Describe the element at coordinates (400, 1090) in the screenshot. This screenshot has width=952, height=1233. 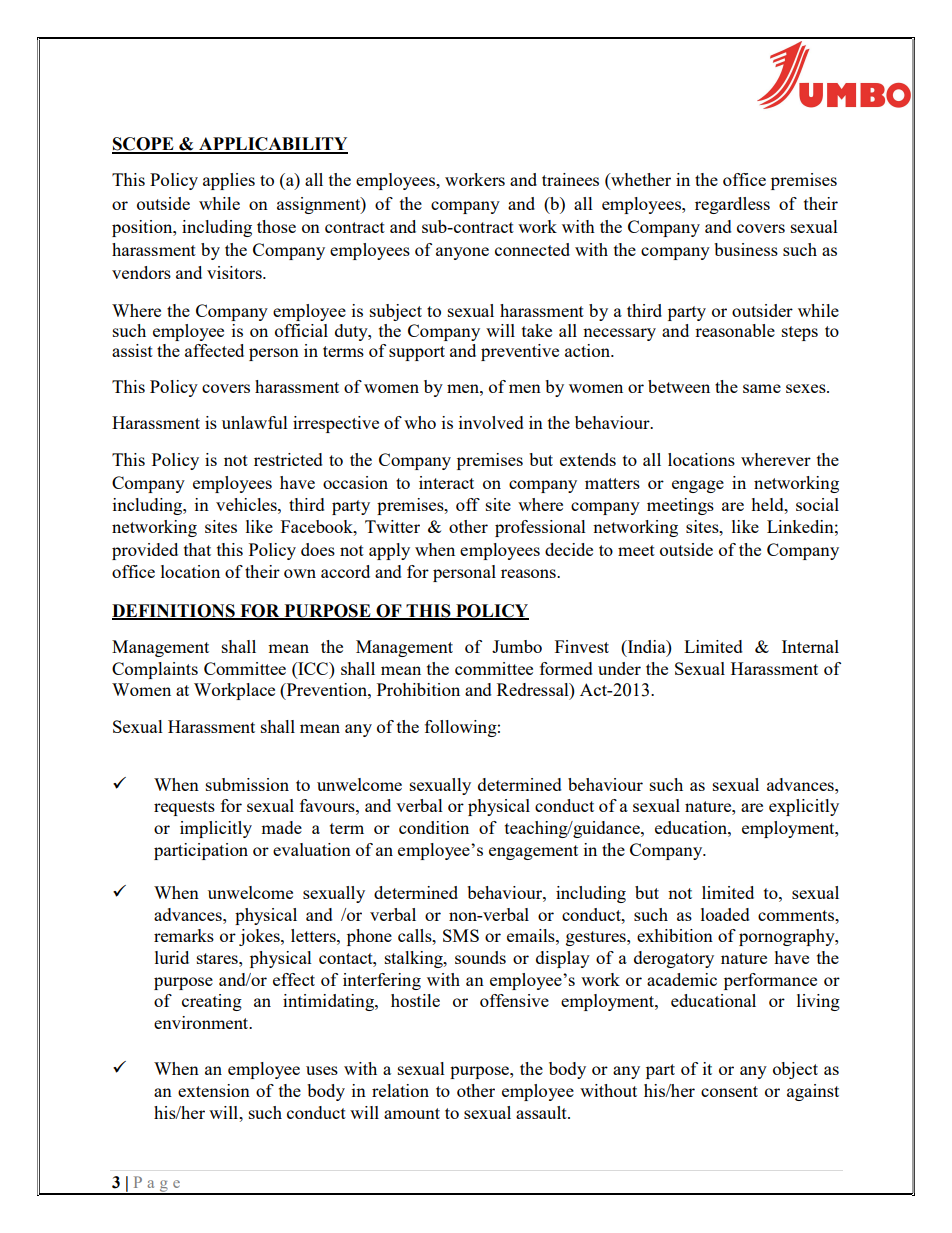
I see `relation` at that location.
